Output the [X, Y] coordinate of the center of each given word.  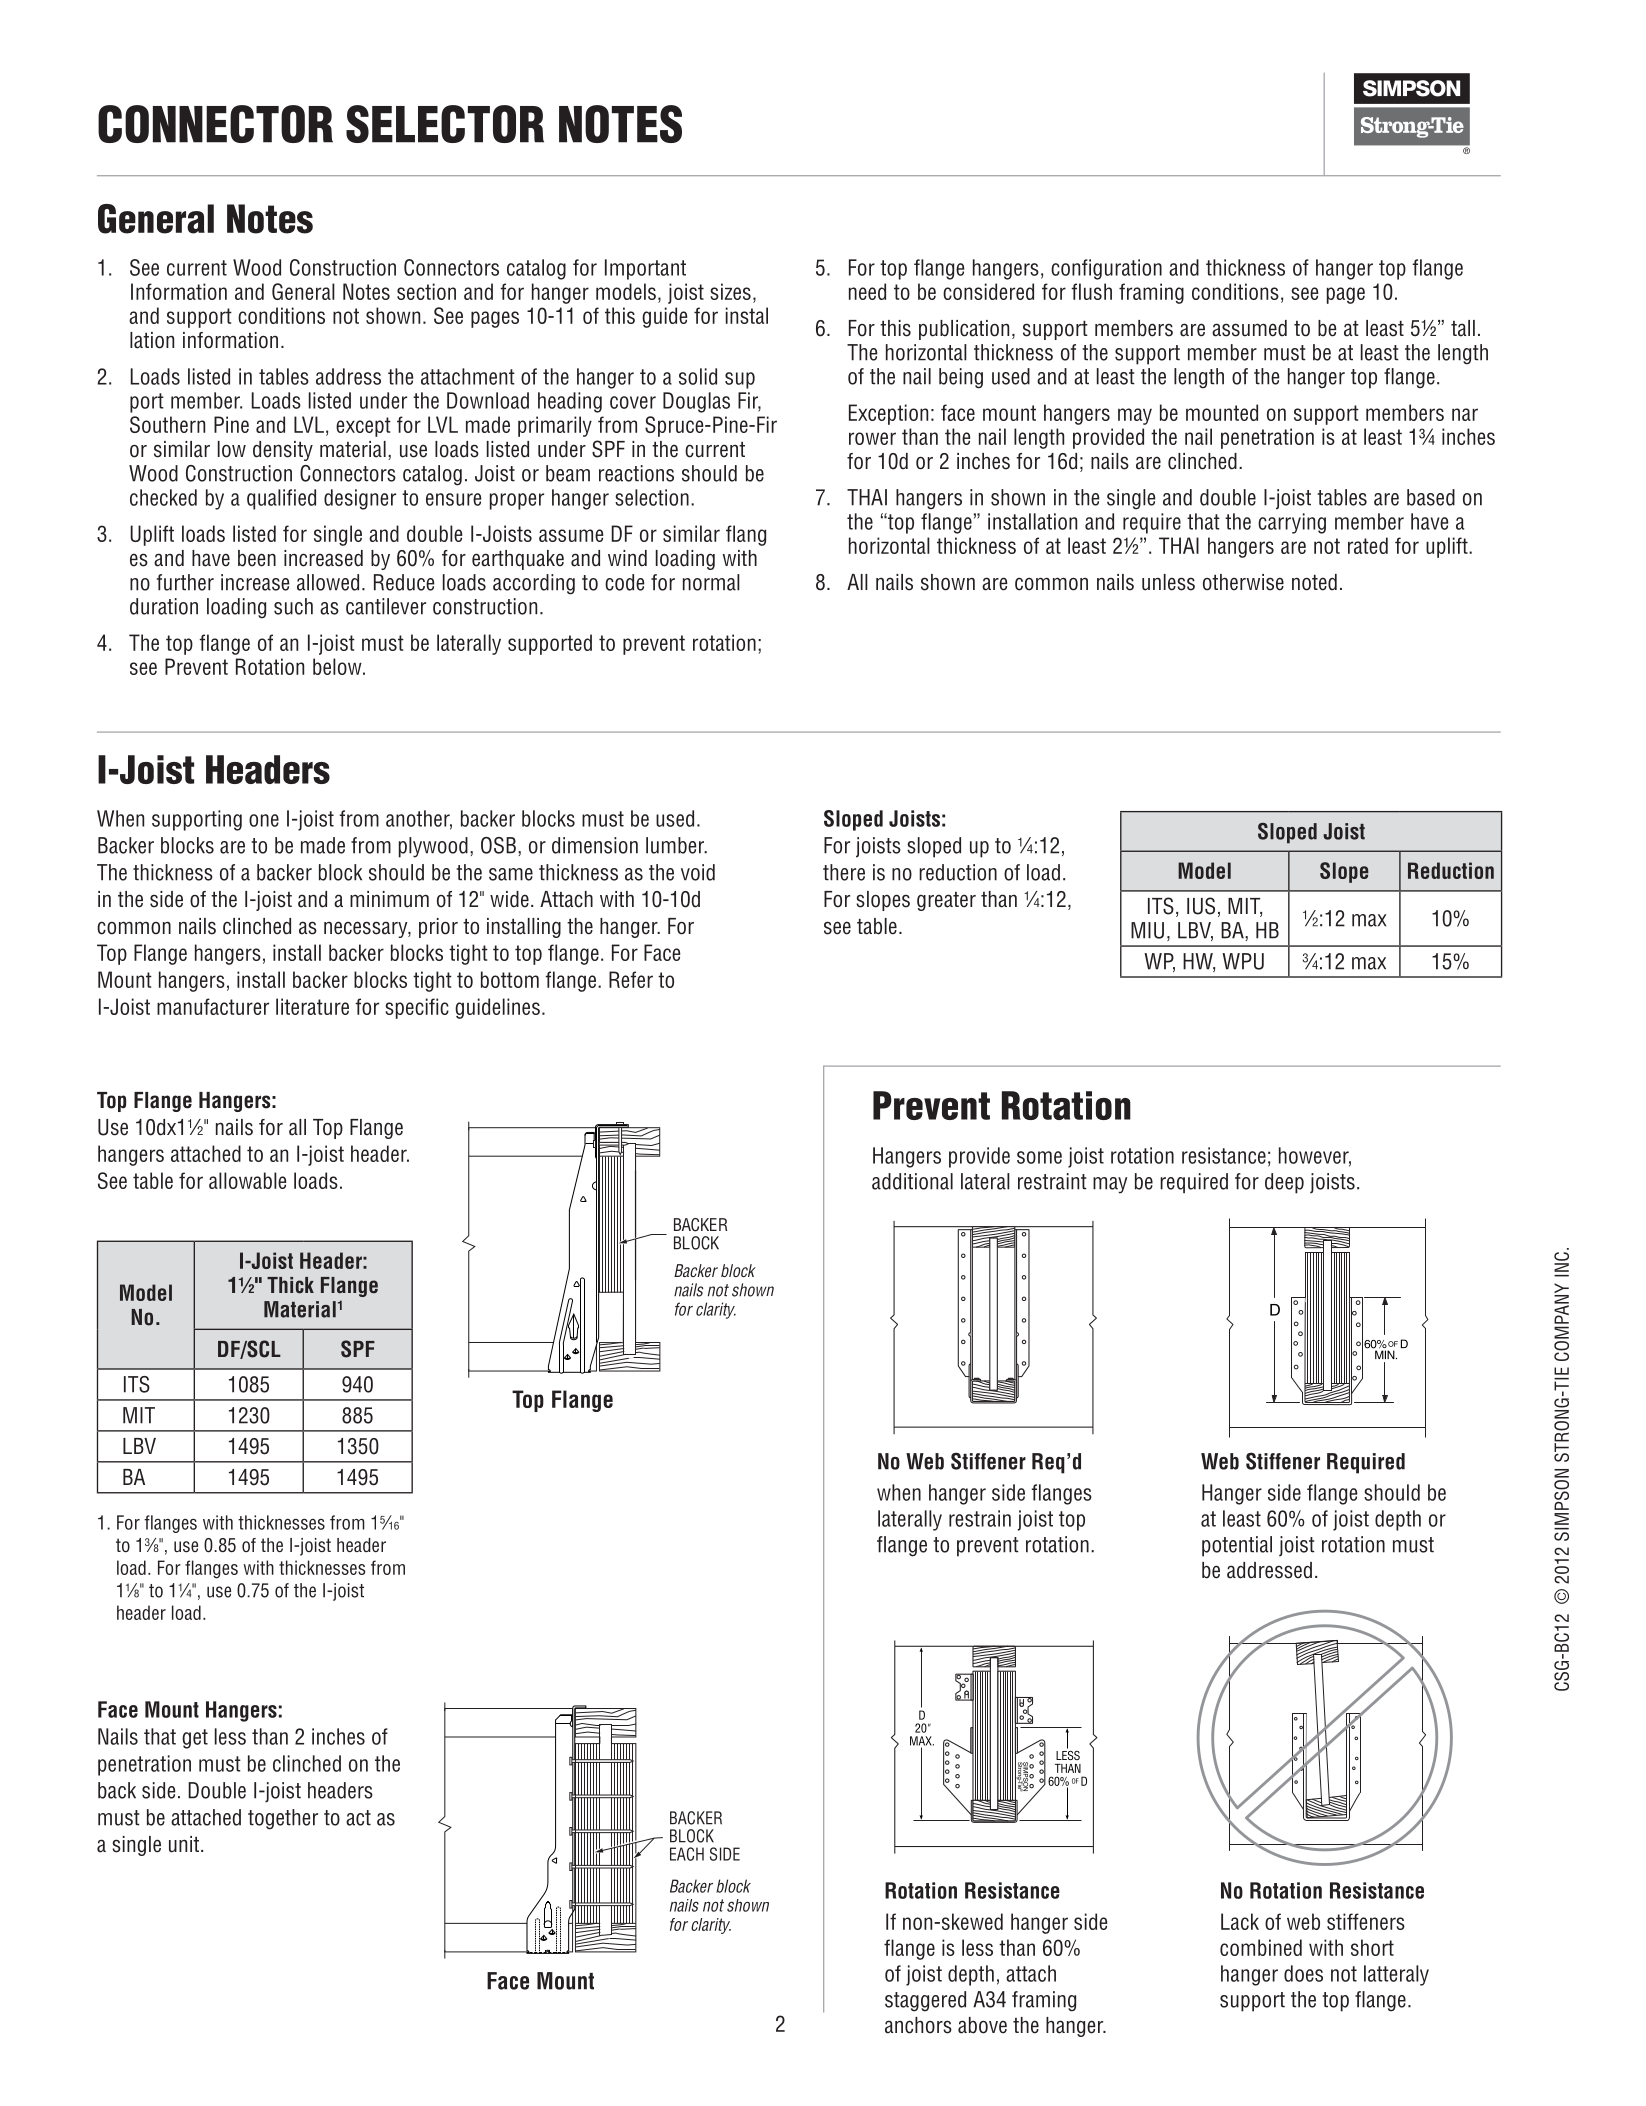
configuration [1106, 269]
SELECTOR [445, 124]
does [1303, 1973]
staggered [925, 2001]
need [867, 291]
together [283, 1819]
